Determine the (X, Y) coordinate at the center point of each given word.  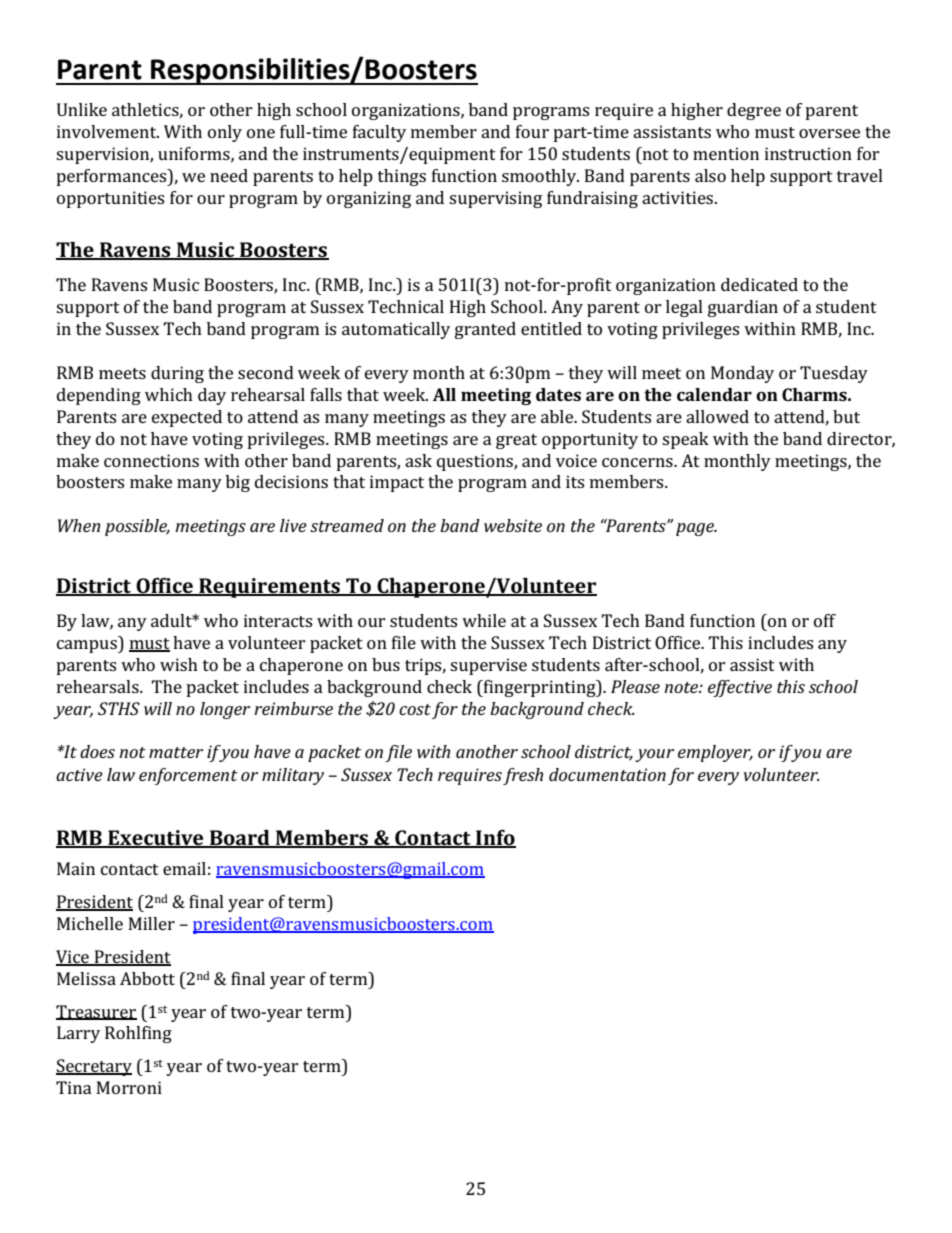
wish (179, 664)
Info (495, 839)
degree (754, 111)
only (225, 133)
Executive (156, 839)
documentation (607, 774)
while (484, 620)
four (532, 131)
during (177, 374)
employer (715, 753)
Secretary (94, 1067)
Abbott (147, 978)
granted (485, 330)
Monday (742, 374)
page (696, 529)
